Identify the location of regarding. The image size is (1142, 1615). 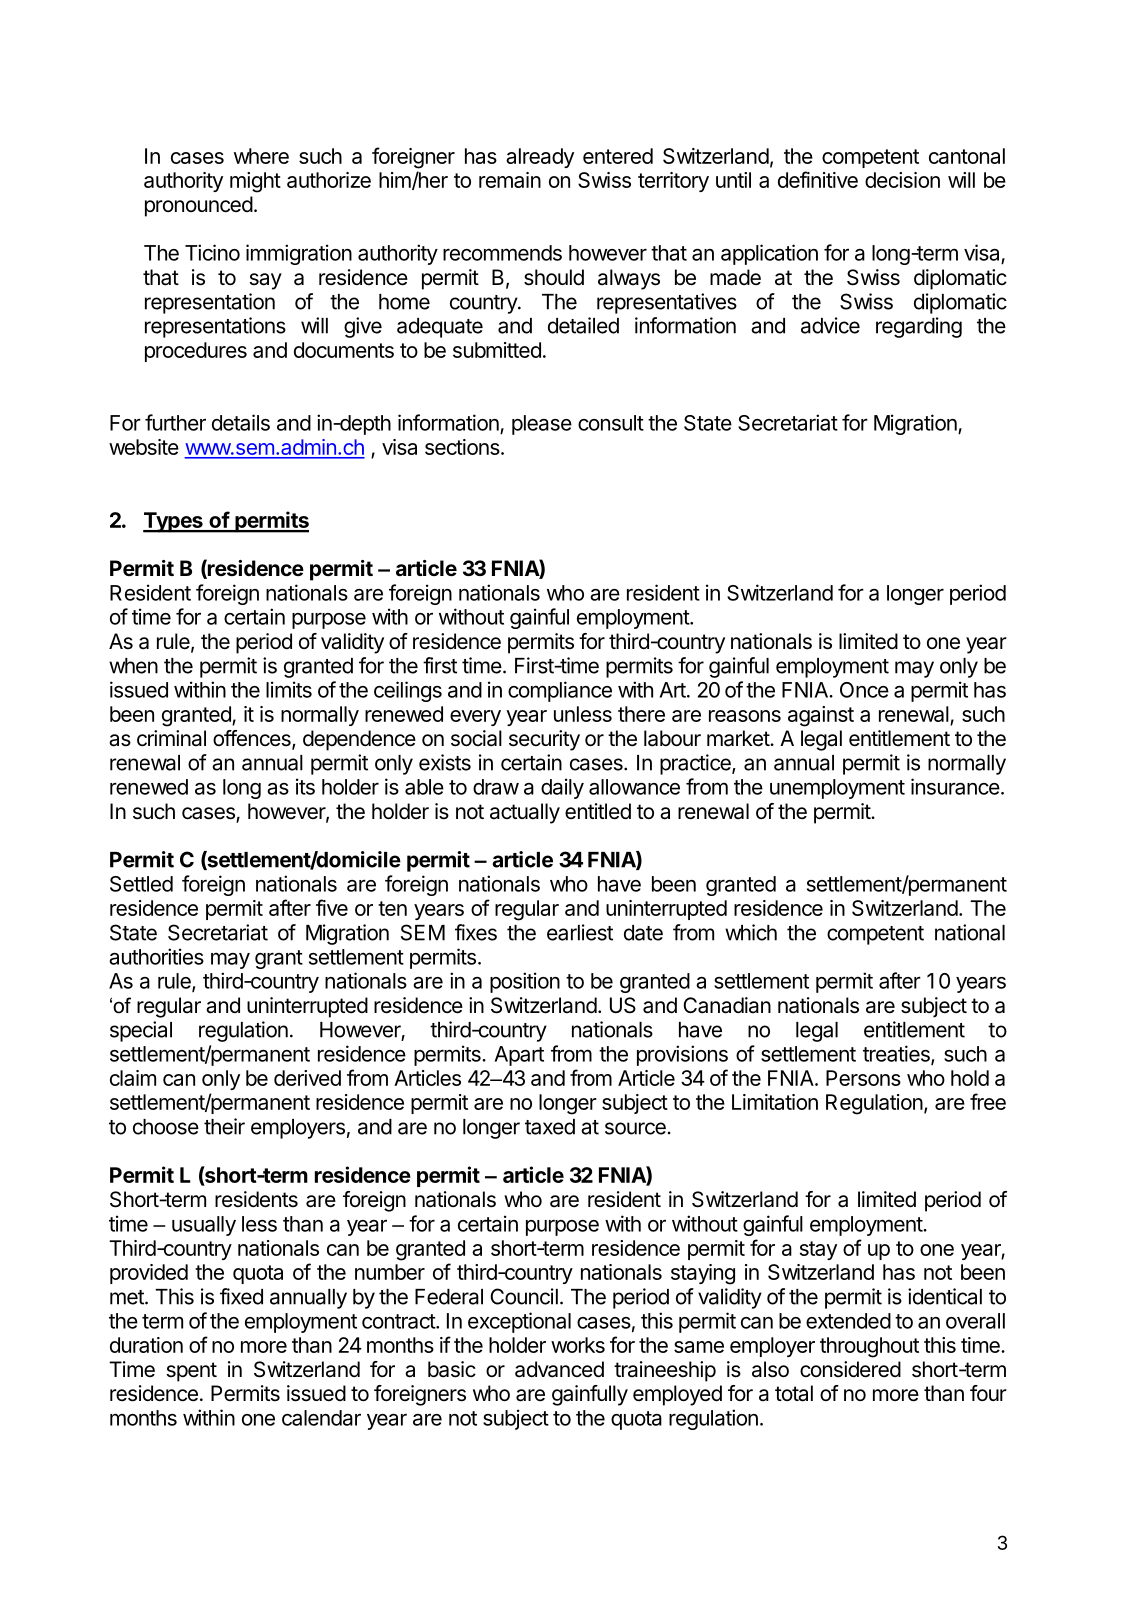
(919, 327).
